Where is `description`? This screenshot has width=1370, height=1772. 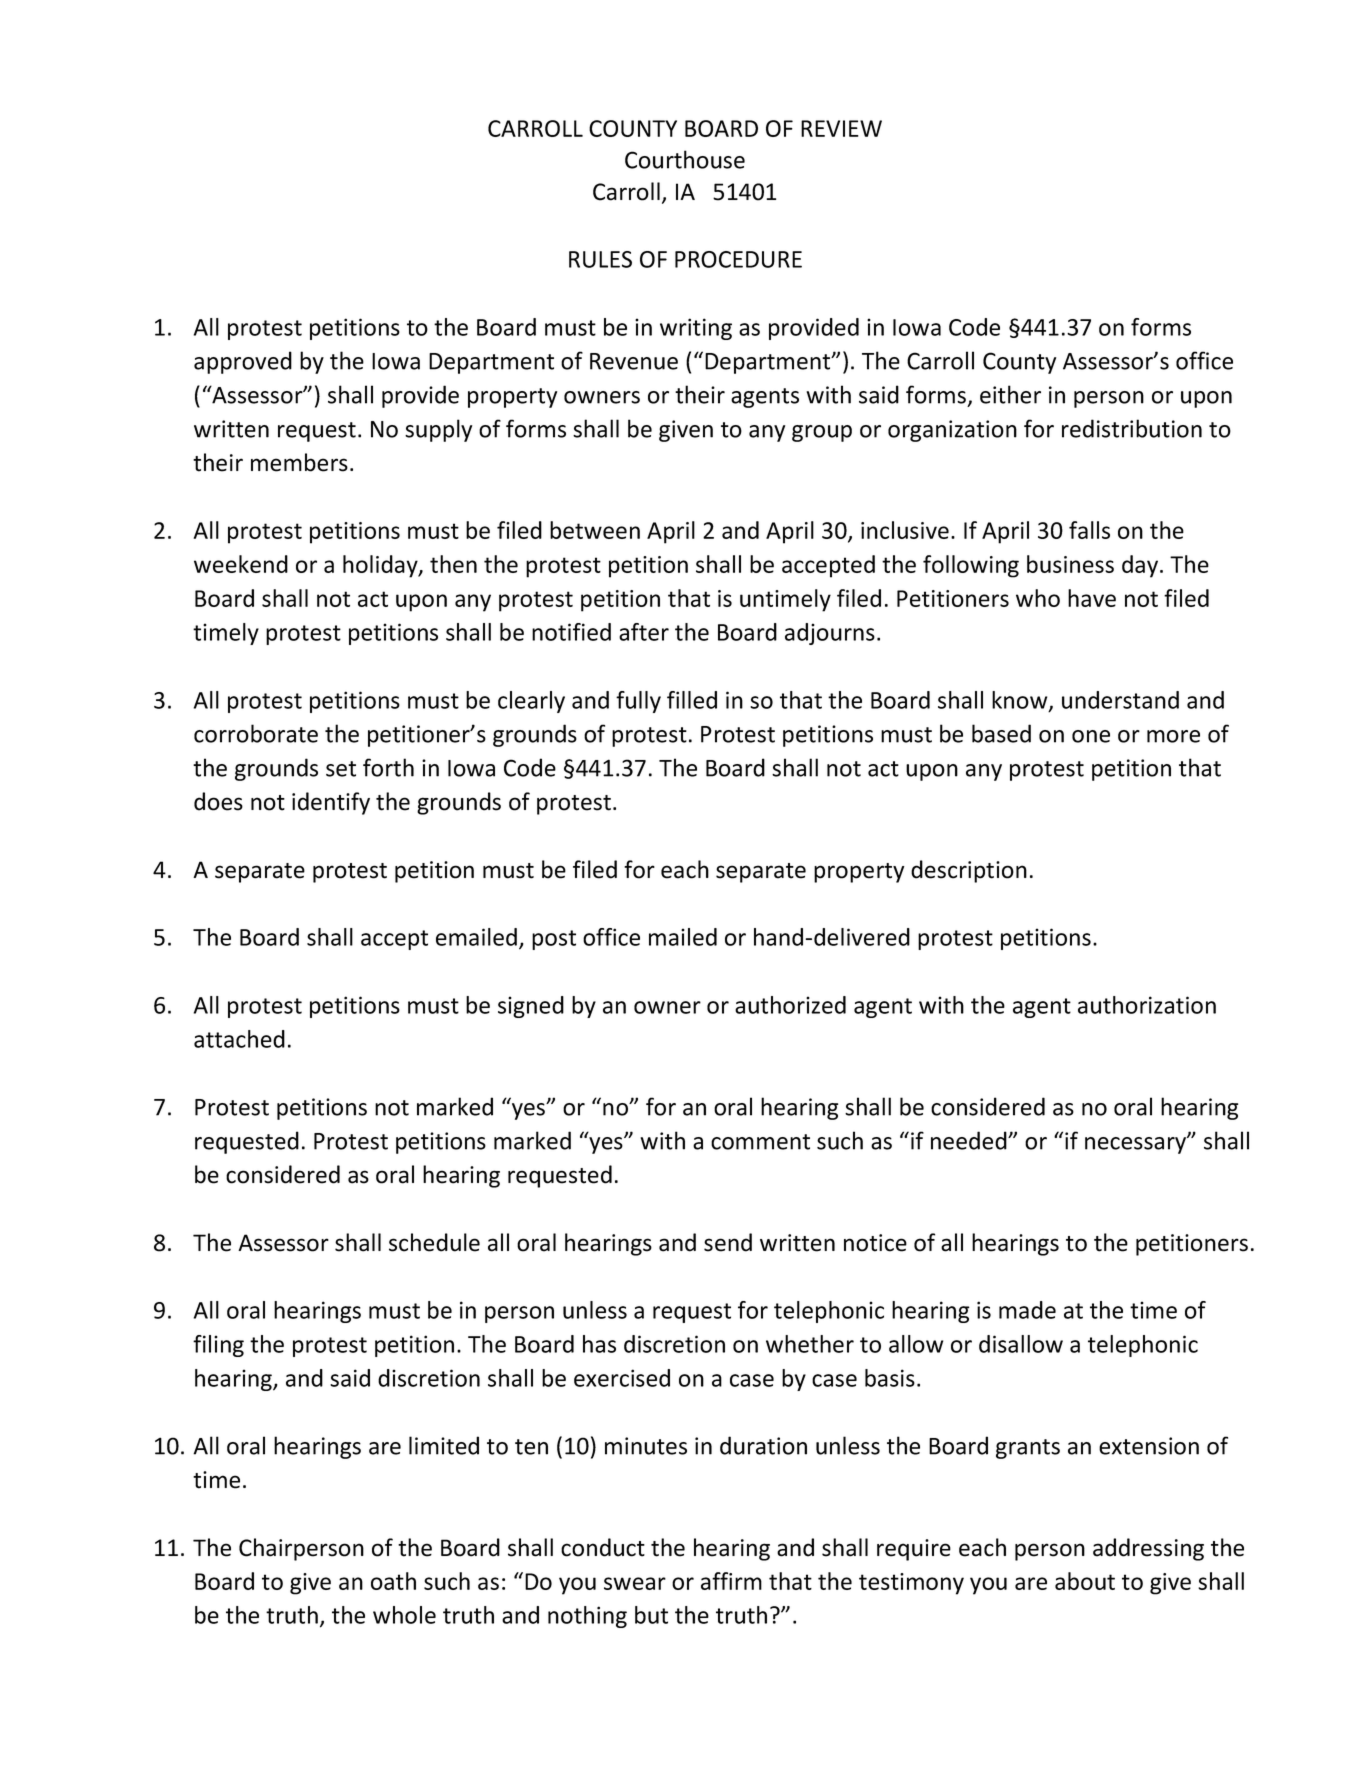
description is located at coordinates (969, 871).
